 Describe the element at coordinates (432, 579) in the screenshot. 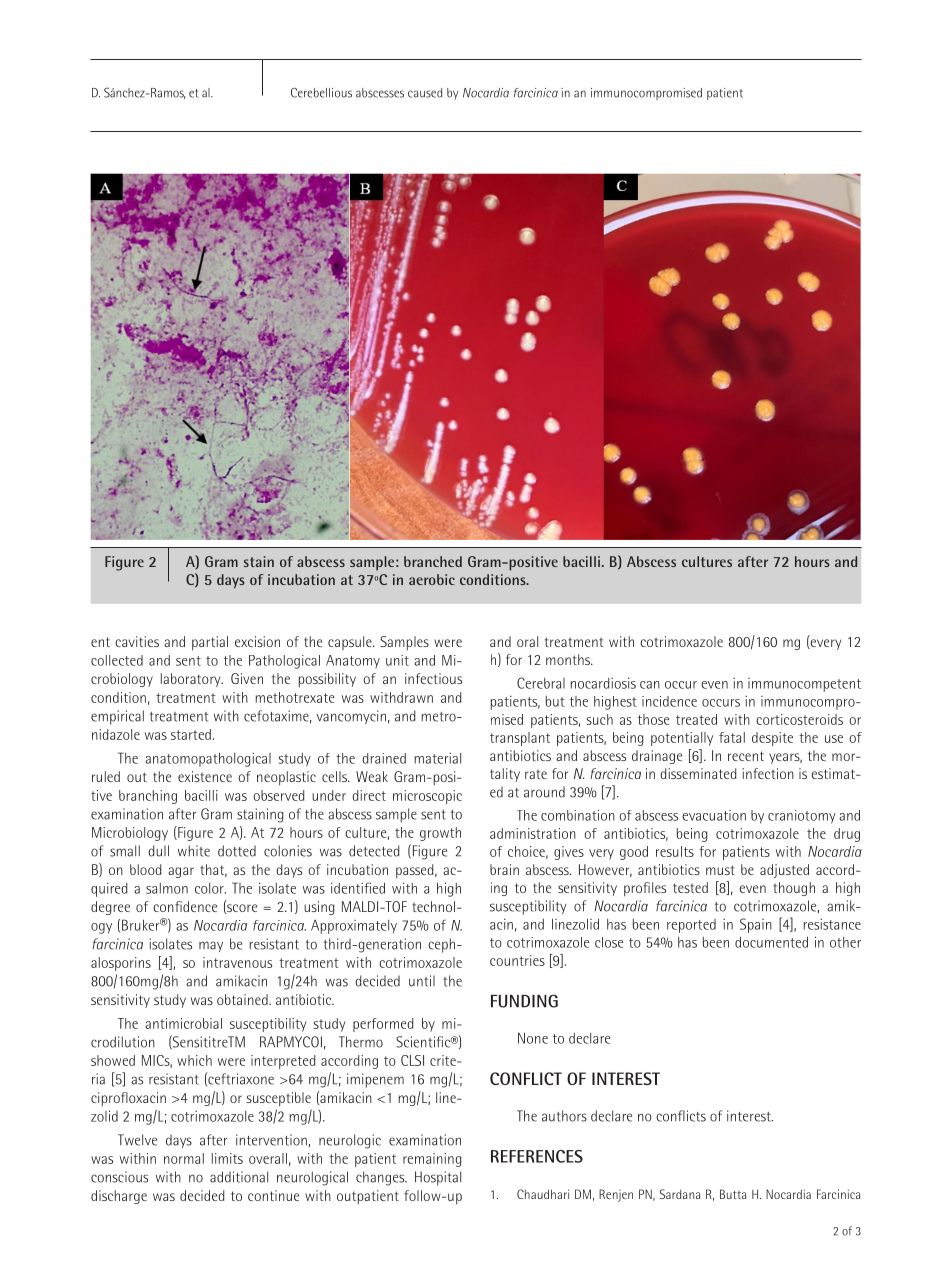

I see `aerobic` at that location.
